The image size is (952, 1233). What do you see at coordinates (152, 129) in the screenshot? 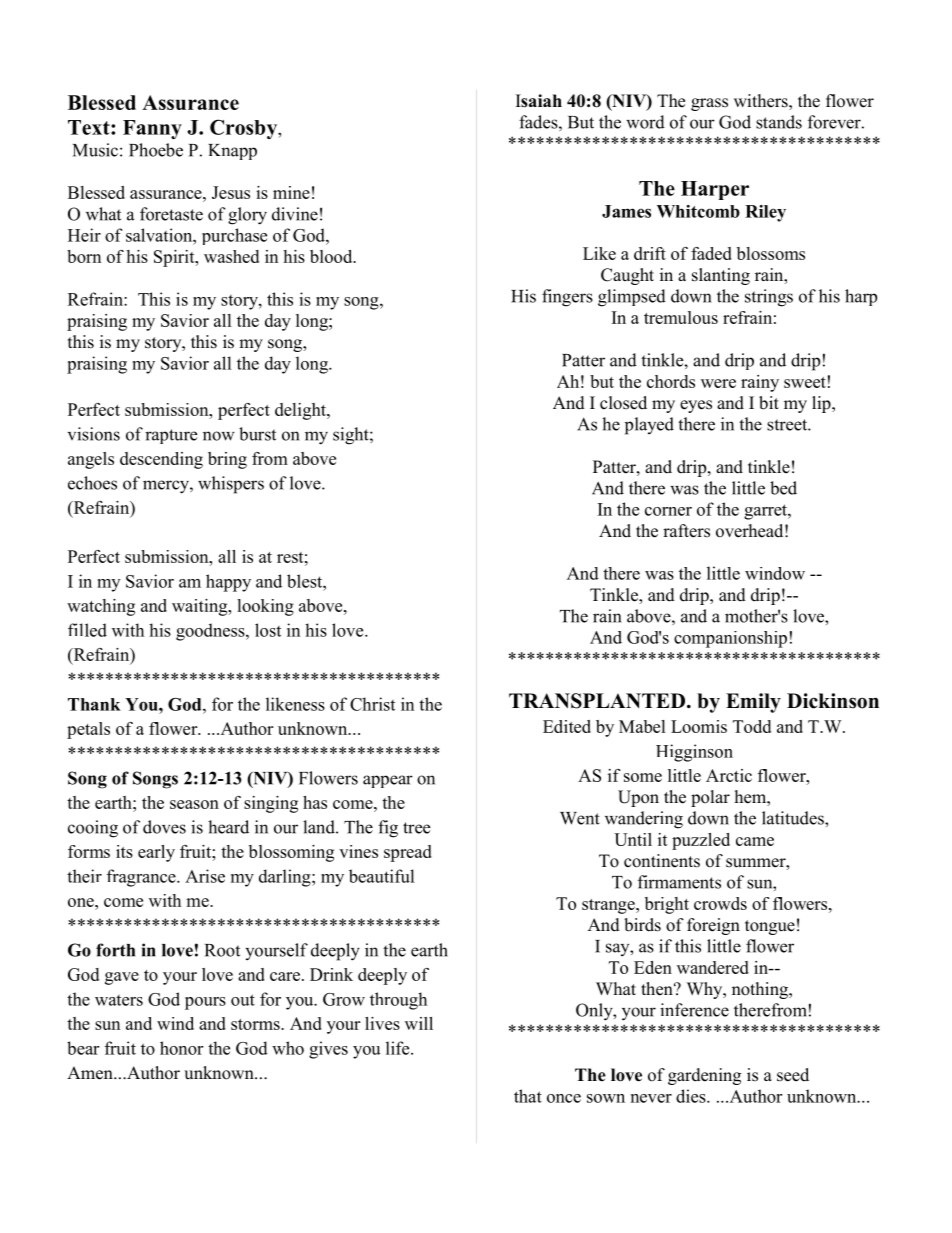
I see `Fanny` at bounding box center [152, 129].
